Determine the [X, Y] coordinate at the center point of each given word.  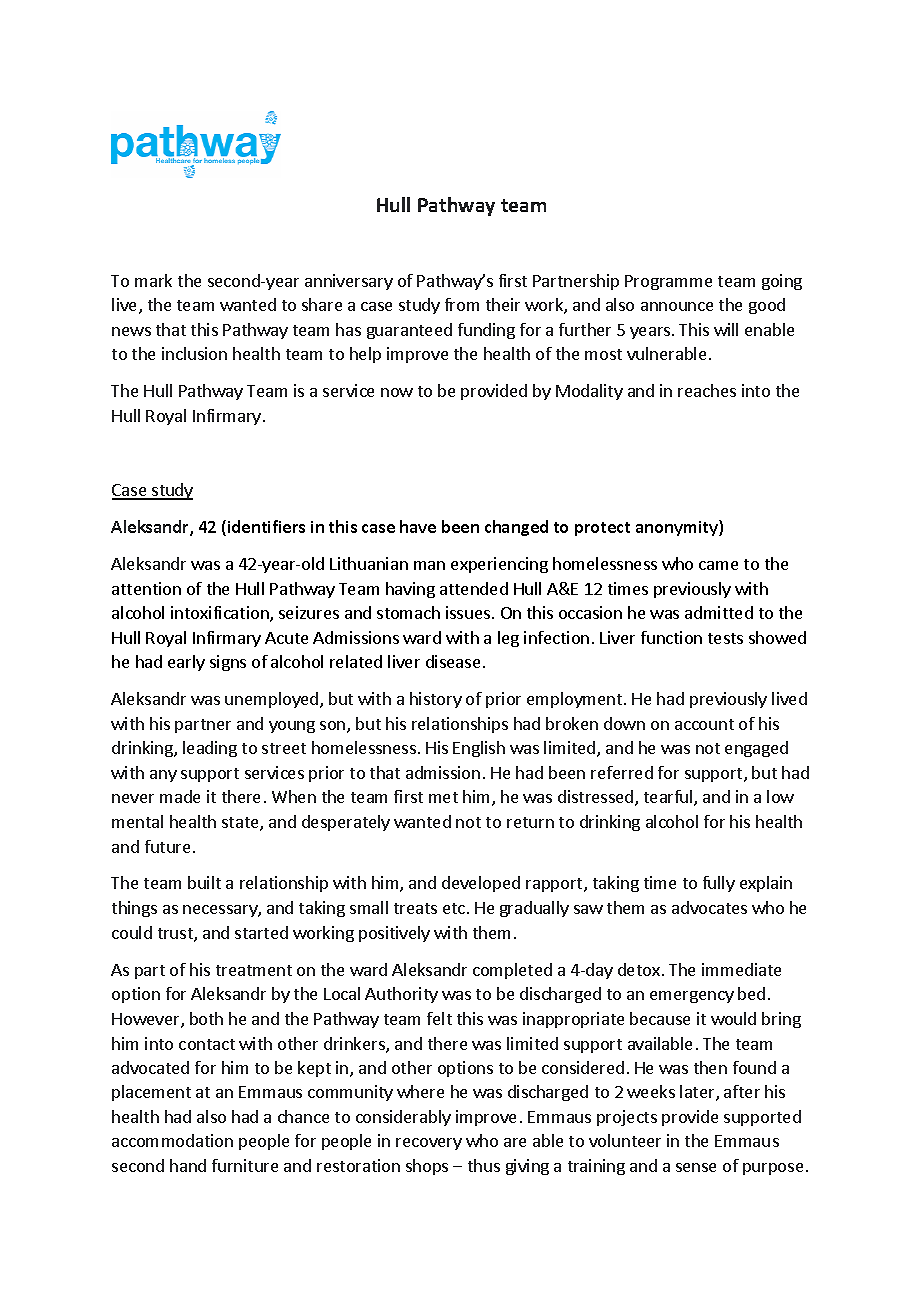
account [704, 724]
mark [153, 280]
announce [677, 306]
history [436, 700]
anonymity [678, 528]
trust [176, 935]
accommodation [172, 1140]
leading [210, 749]
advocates [709, 907]
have [418, 526]
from [462, 304]
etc [455, 908]
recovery [429, 1144]
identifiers [266, 526]
